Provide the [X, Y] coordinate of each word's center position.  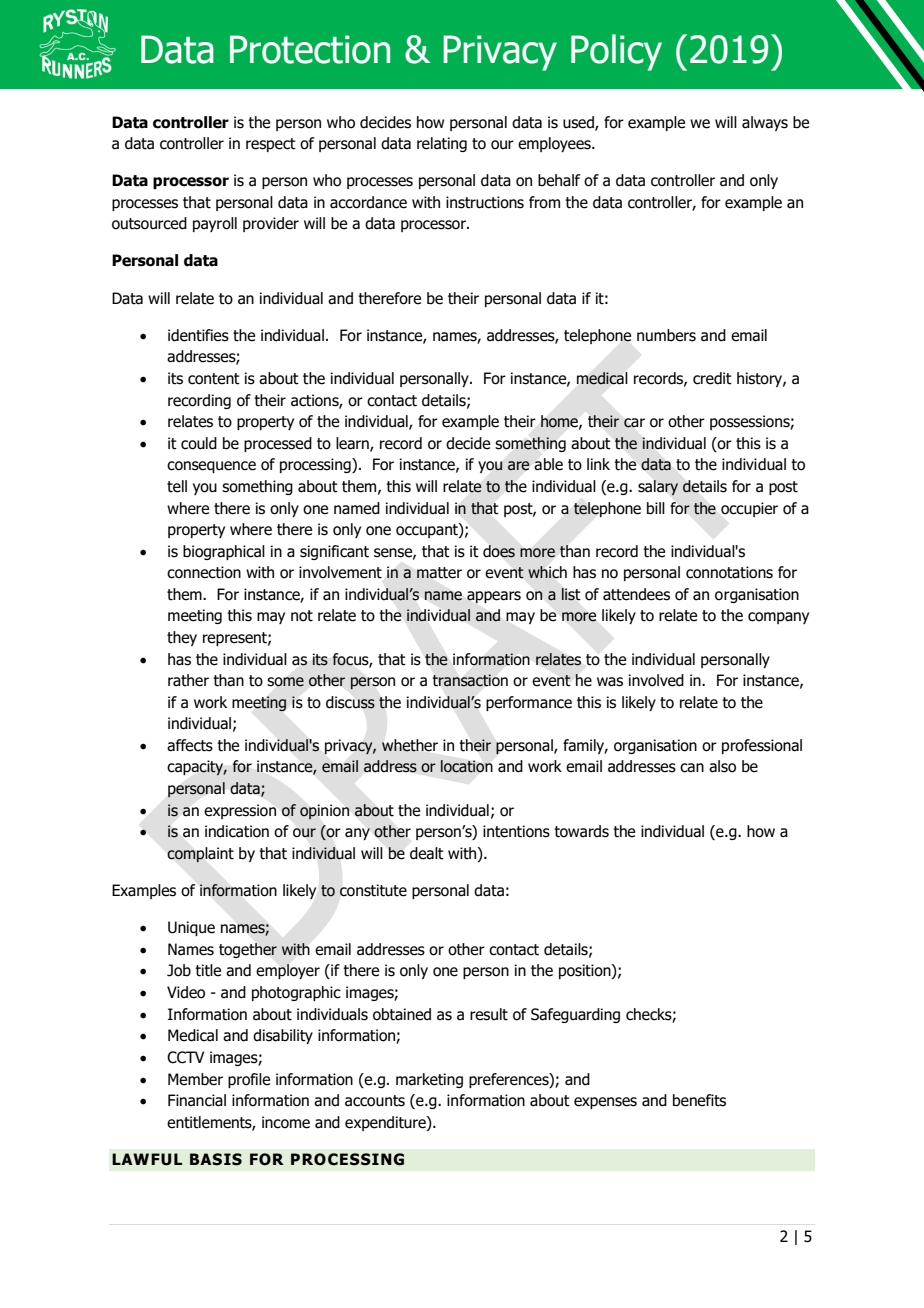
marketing [429, 1080]
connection [204, 572]
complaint [200, 855]
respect [271, 145]
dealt [427, 853]
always [765, 123]
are [518, 466]
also [722, 766]
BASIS [216, 1159]
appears [494, 597]
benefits [699, 1100]
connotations [729, 572]
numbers [666, 335]
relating [442, 144]
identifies [198, 335]
